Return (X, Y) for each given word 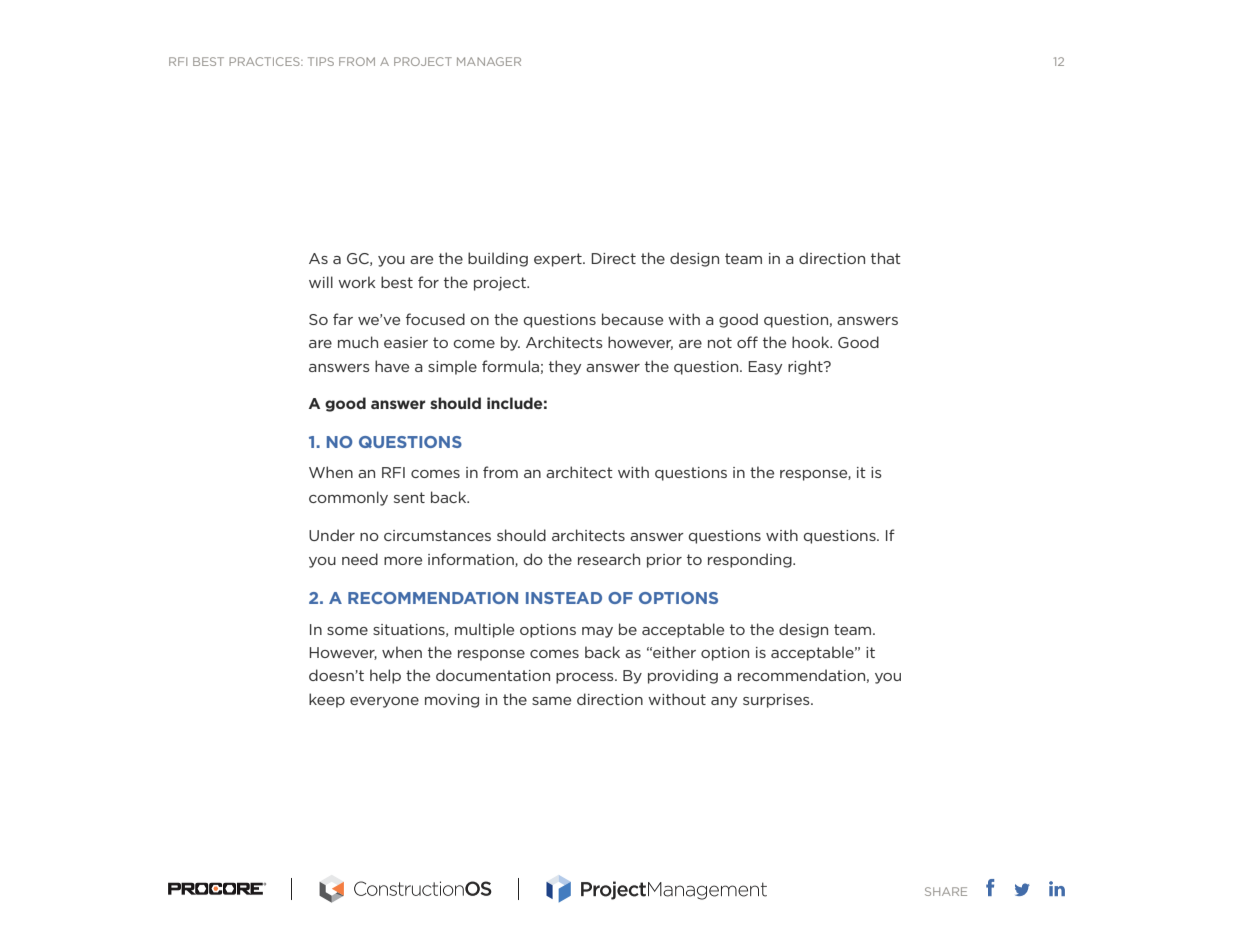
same (551, 701)
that (886, 258)
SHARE (946, 891)
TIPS (321, 61)
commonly (348, 498)
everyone (384, 702)
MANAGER (489, 61)
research (609, 559)
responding (751, 560)
